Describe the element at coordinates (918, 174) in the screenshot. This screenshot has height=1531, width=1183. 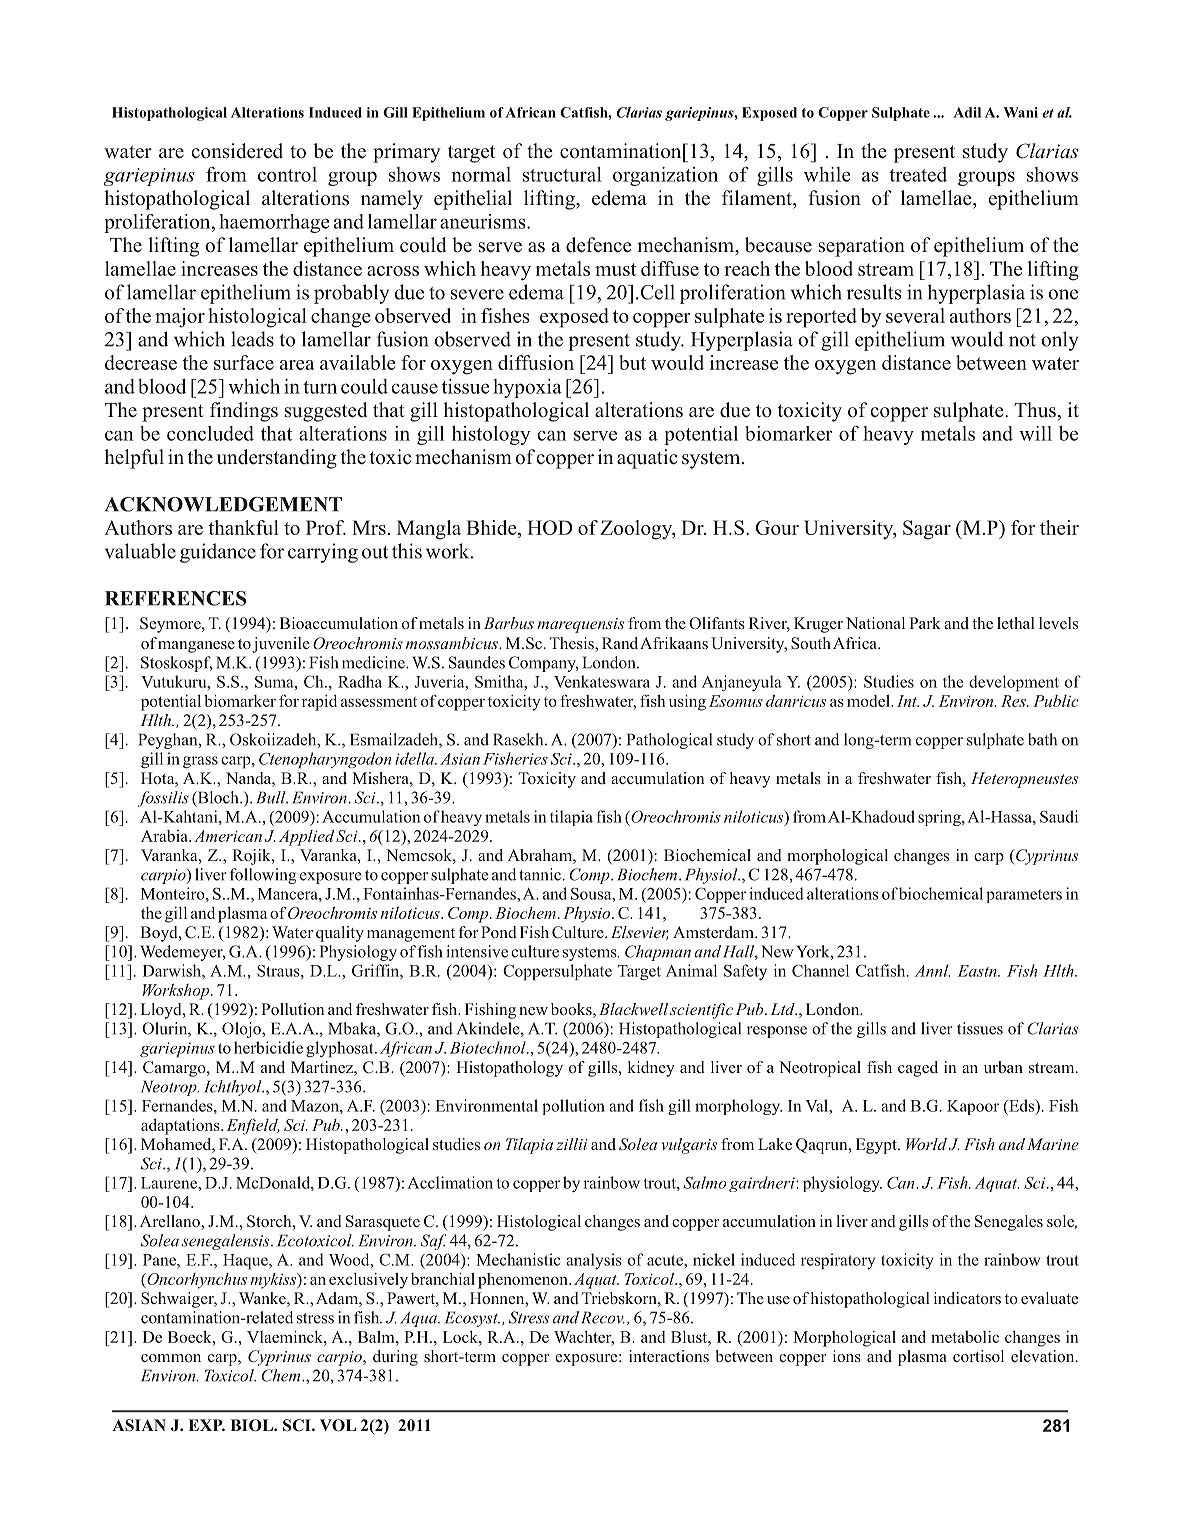
I see `treated` at that location.
